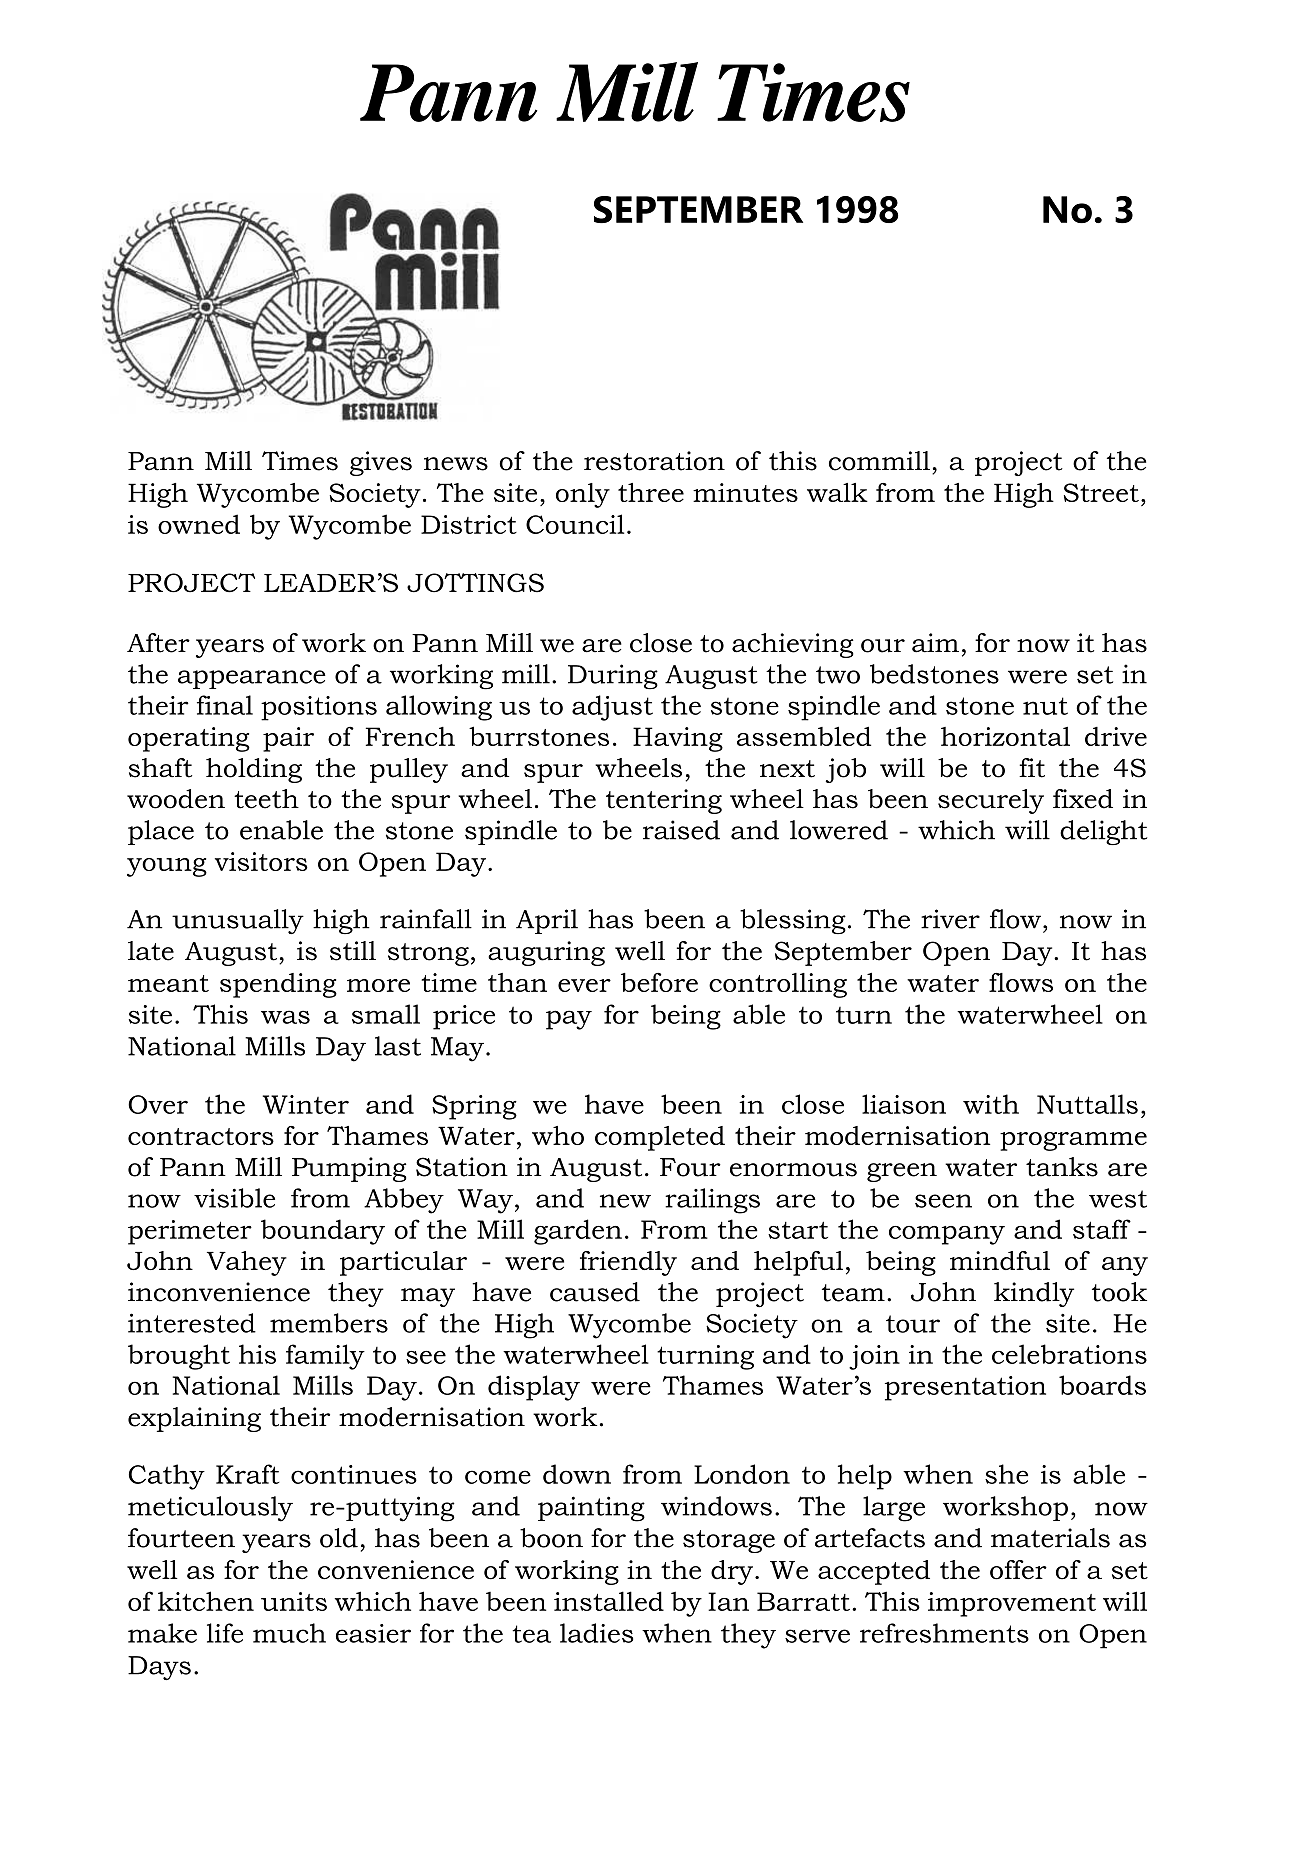 The image size is (1313, 1858). Describe the element at coordinates (678, 739) in the screenshot. I see `Having` at that location.
